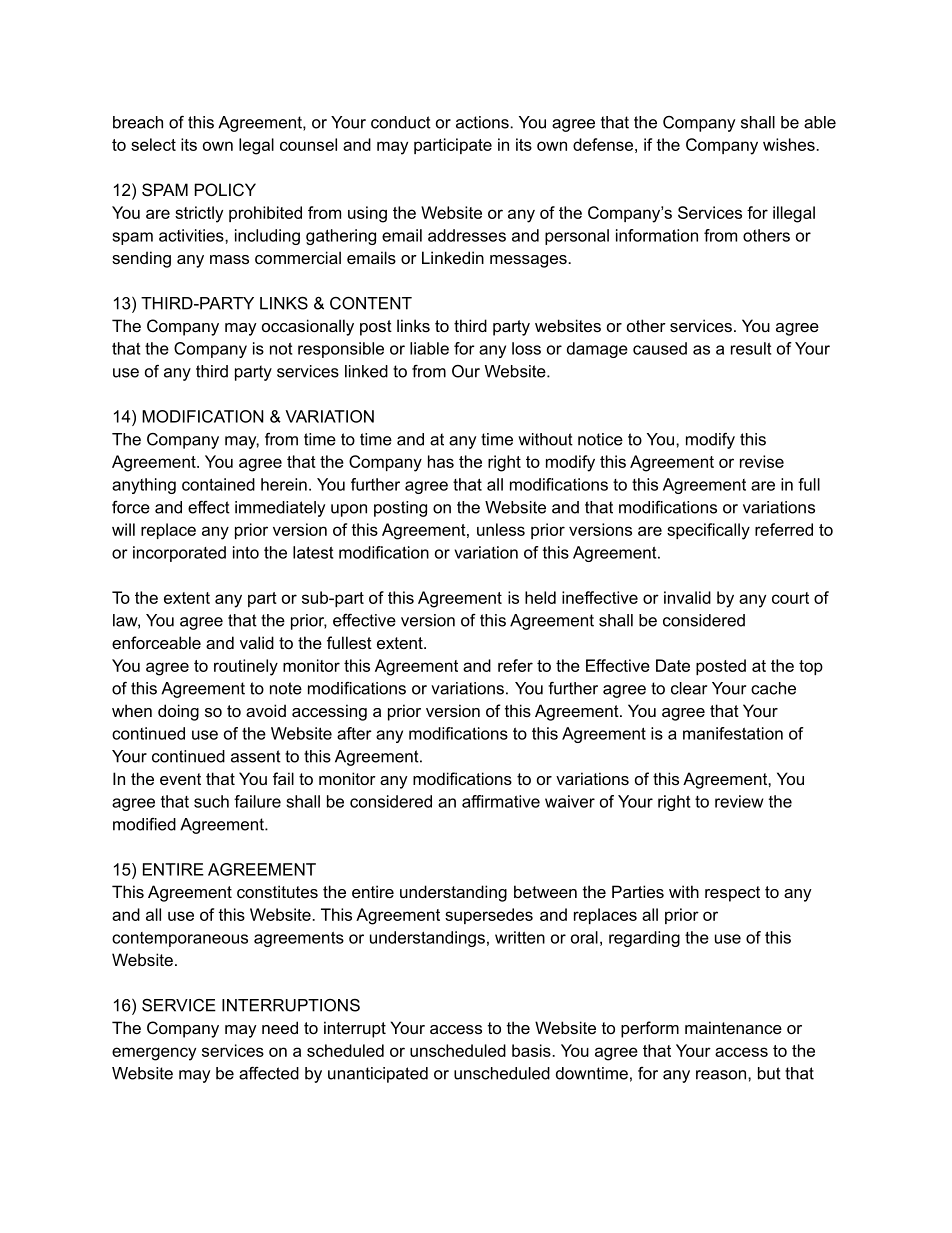 This document has width=952, height=1233. What do you see at coordinates (501, 801) in the document?
I see `affirmative` at bounding box center [501, 801].
